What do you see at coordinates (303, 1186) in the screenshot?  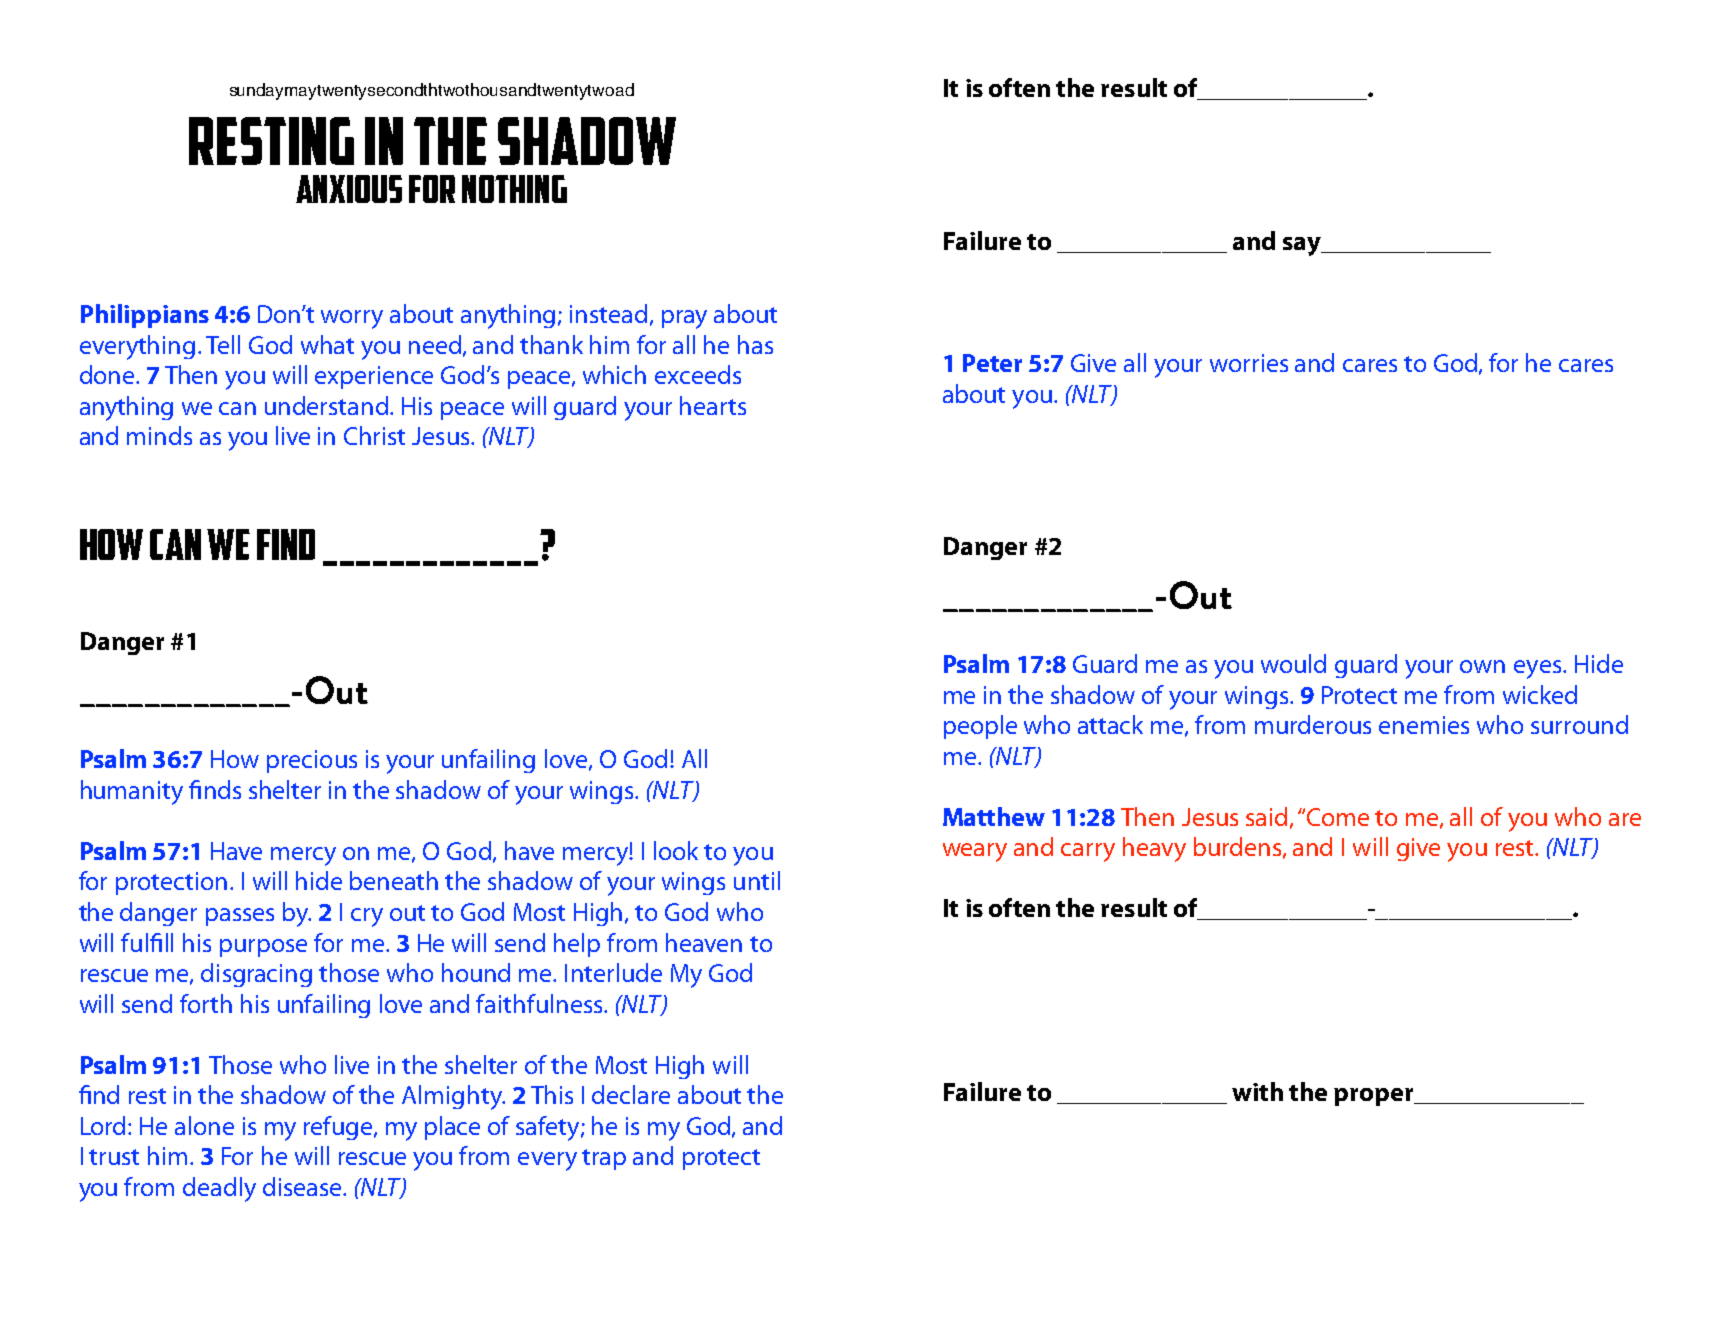 I see `disease` at bounding box center [303, 1186].
